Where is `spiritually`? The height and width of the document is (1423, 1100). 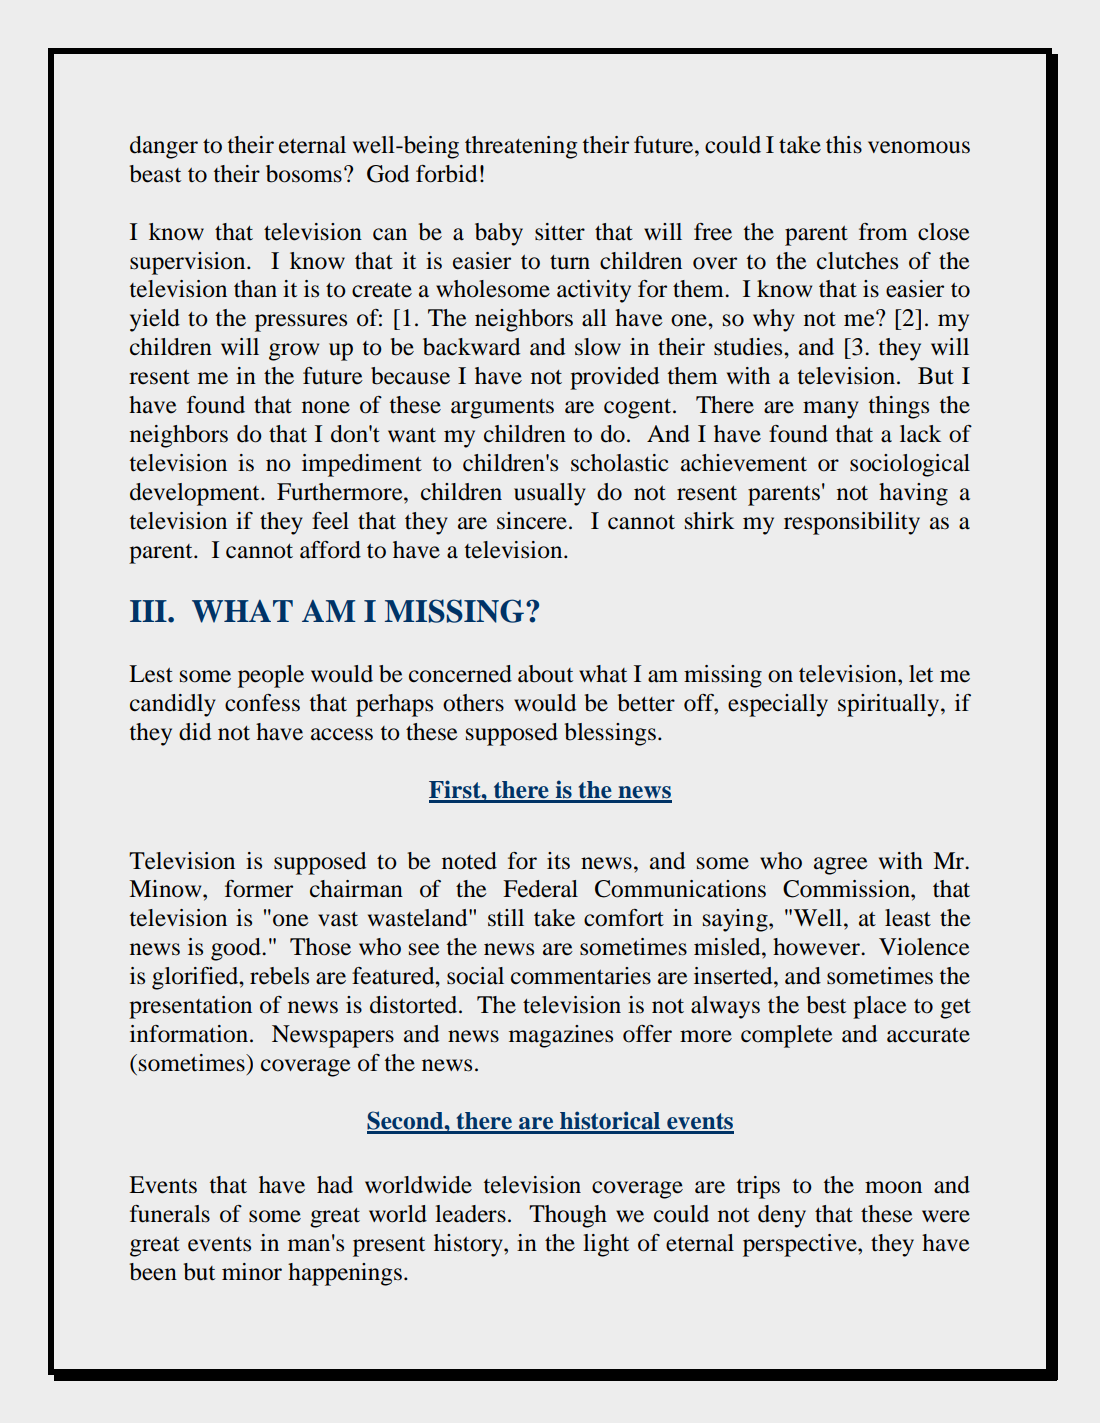
spiritually is located at coordinates (890, 705).
